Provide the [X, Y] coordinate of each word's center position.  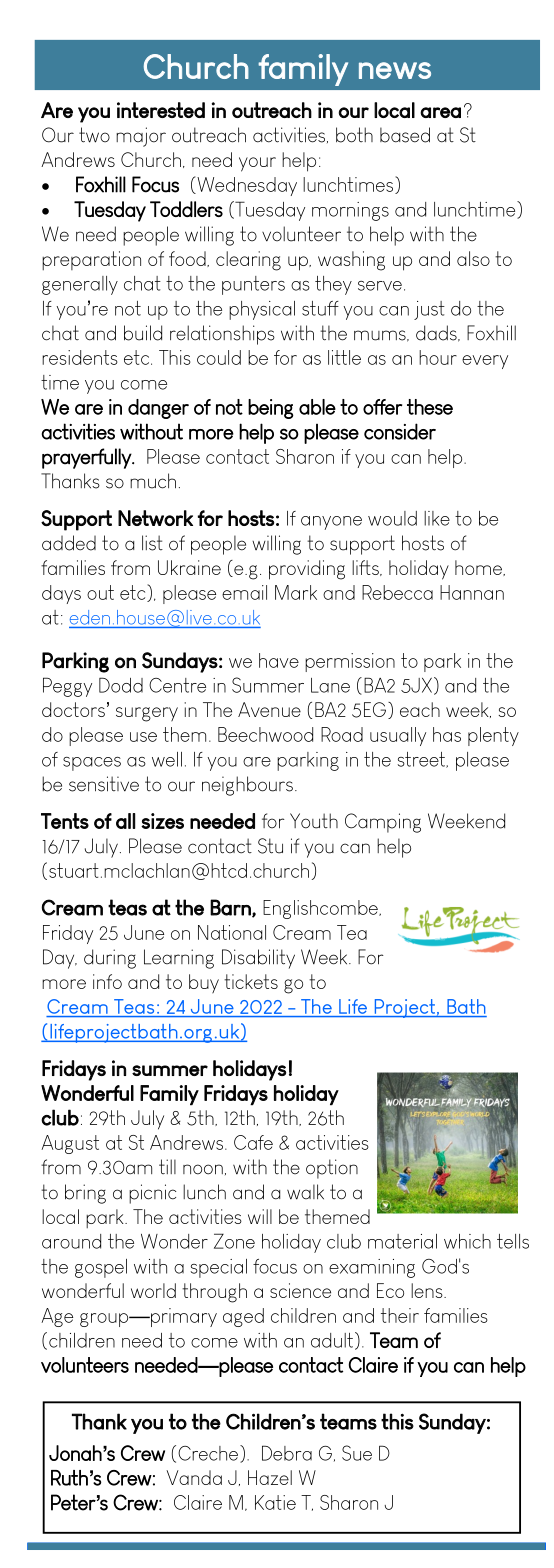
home [479, 568]
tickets [251, 981]
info [107, 981]
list [152, 543]
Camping [383, 823]
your [257, 164]
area [440, 112]
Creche [209, 1454]
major [141, 137]
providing [307, 570]
